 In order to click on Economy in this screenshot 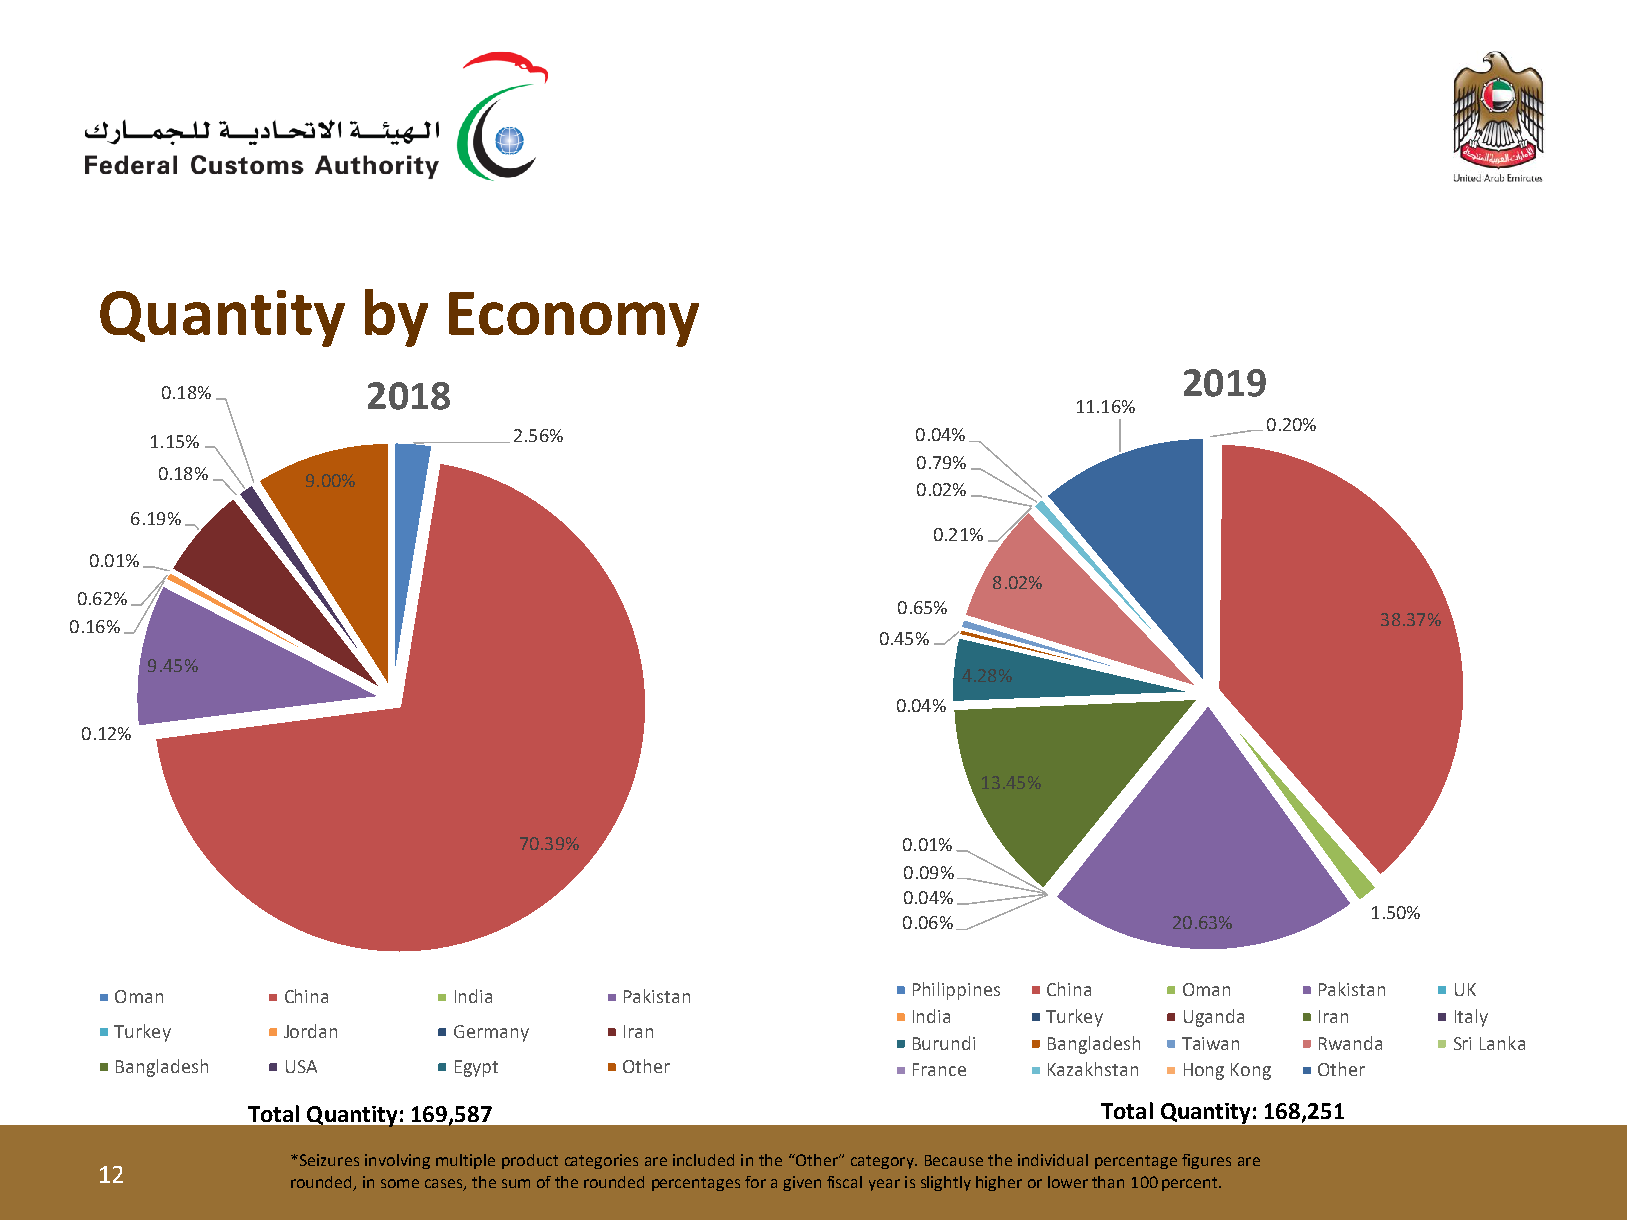, I will do `click(574, 319)`.
